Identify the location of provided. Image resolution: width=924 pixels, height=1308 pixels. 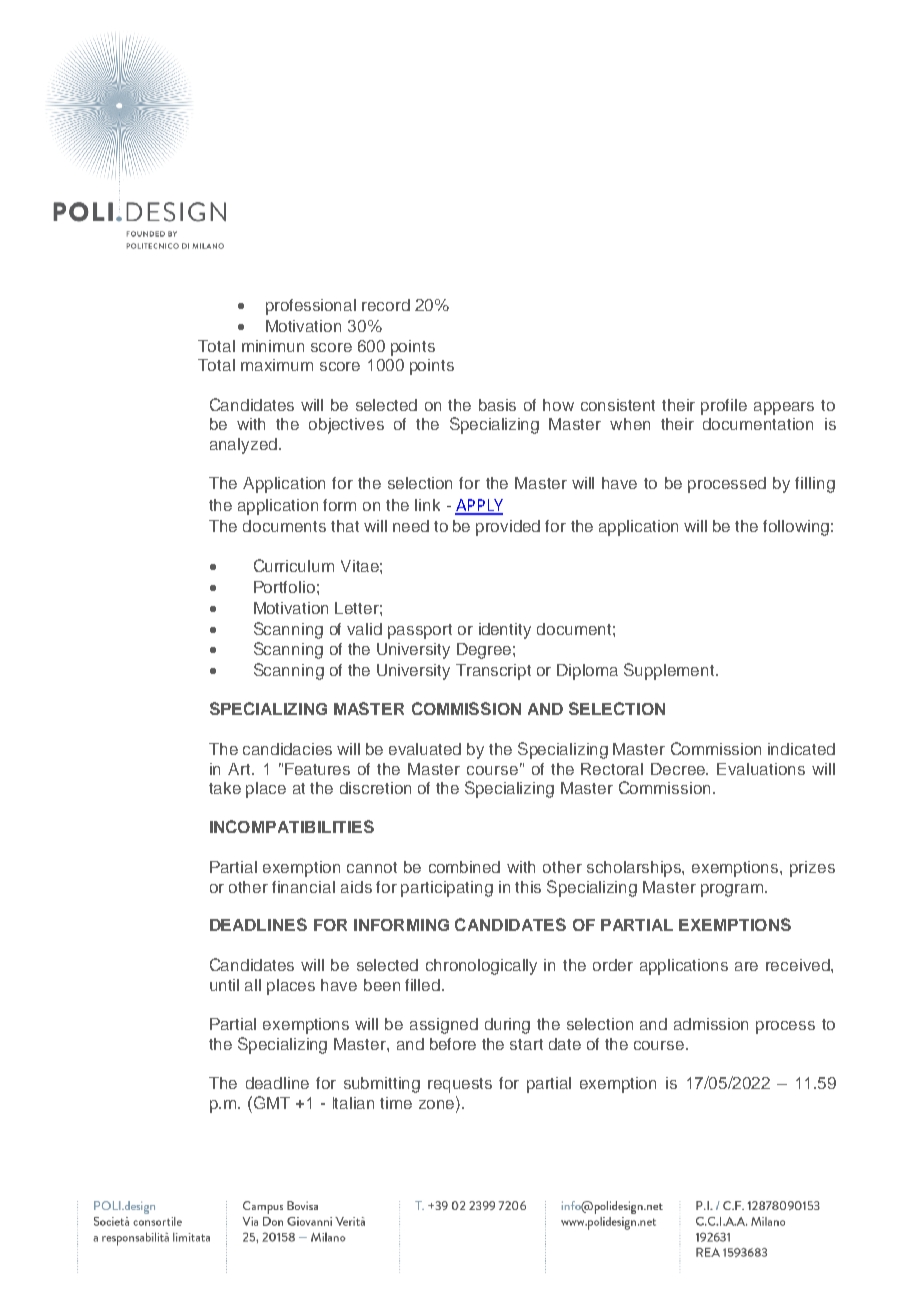
(508, 528).
